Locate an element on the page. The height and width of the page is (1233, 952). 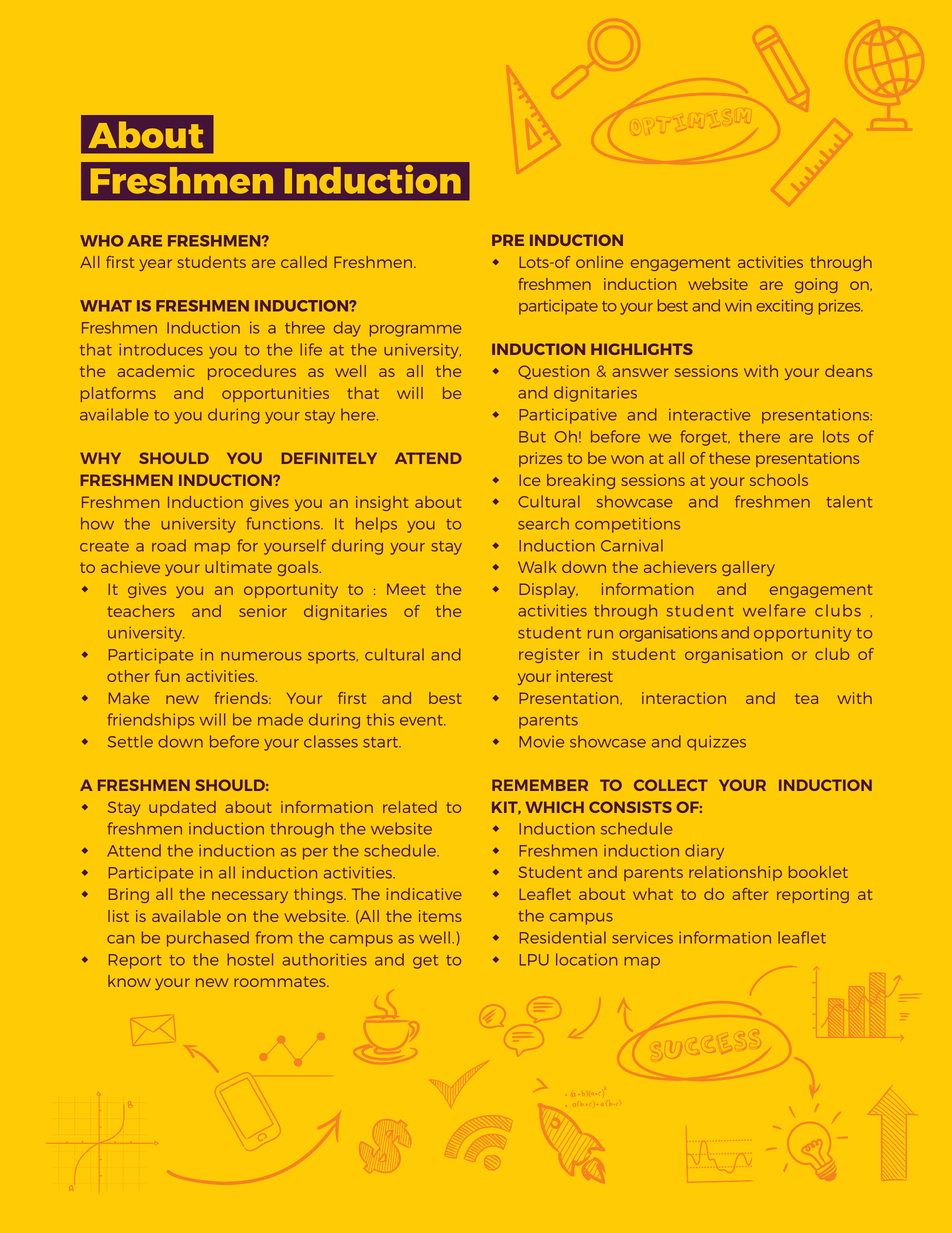
year is located at coordinates (155, 265).
